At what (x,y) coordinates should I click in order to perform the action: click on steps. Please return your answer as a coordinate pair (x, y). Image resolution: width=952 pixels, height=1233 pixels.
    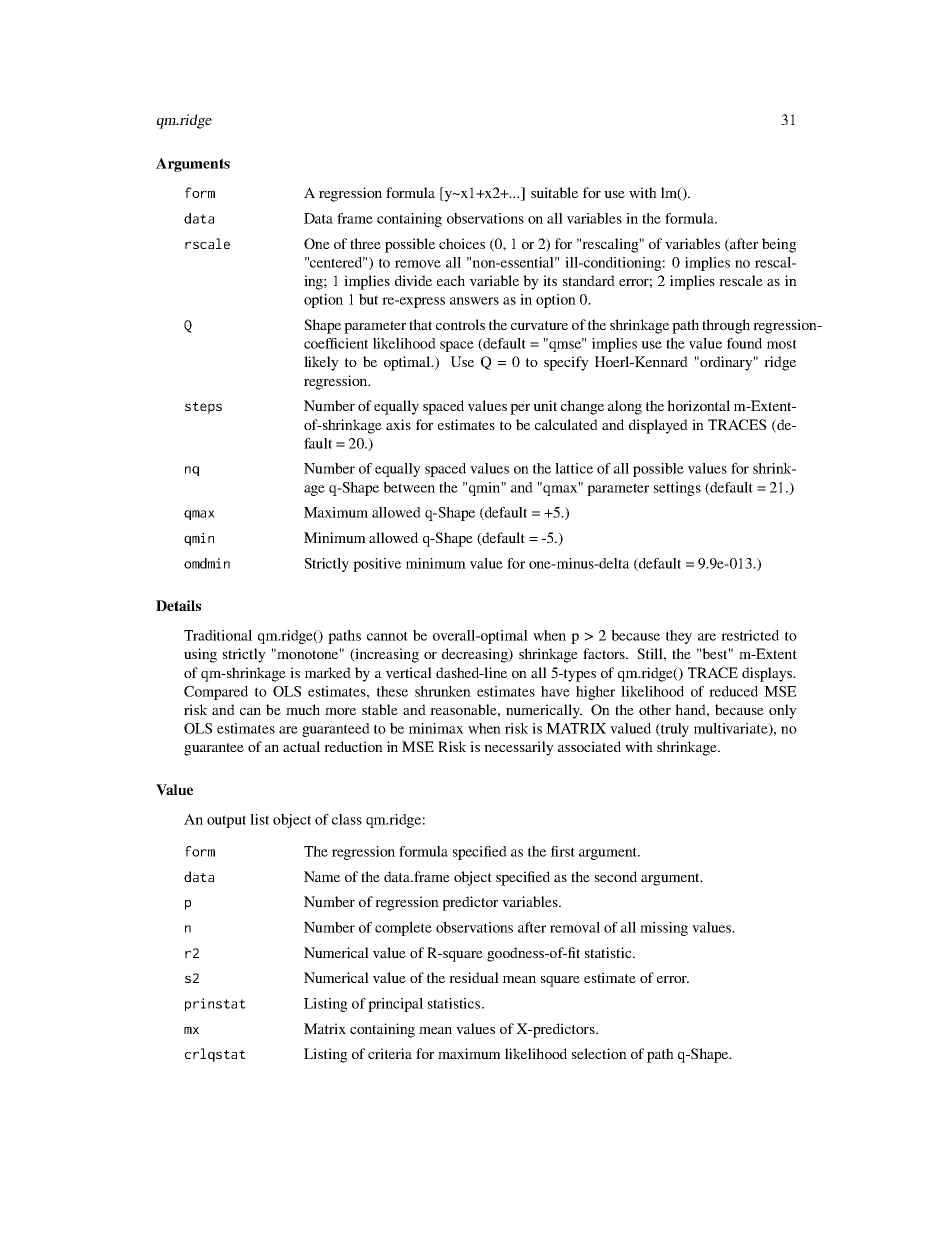
    Looking at the image, I should click on (203, 408).
